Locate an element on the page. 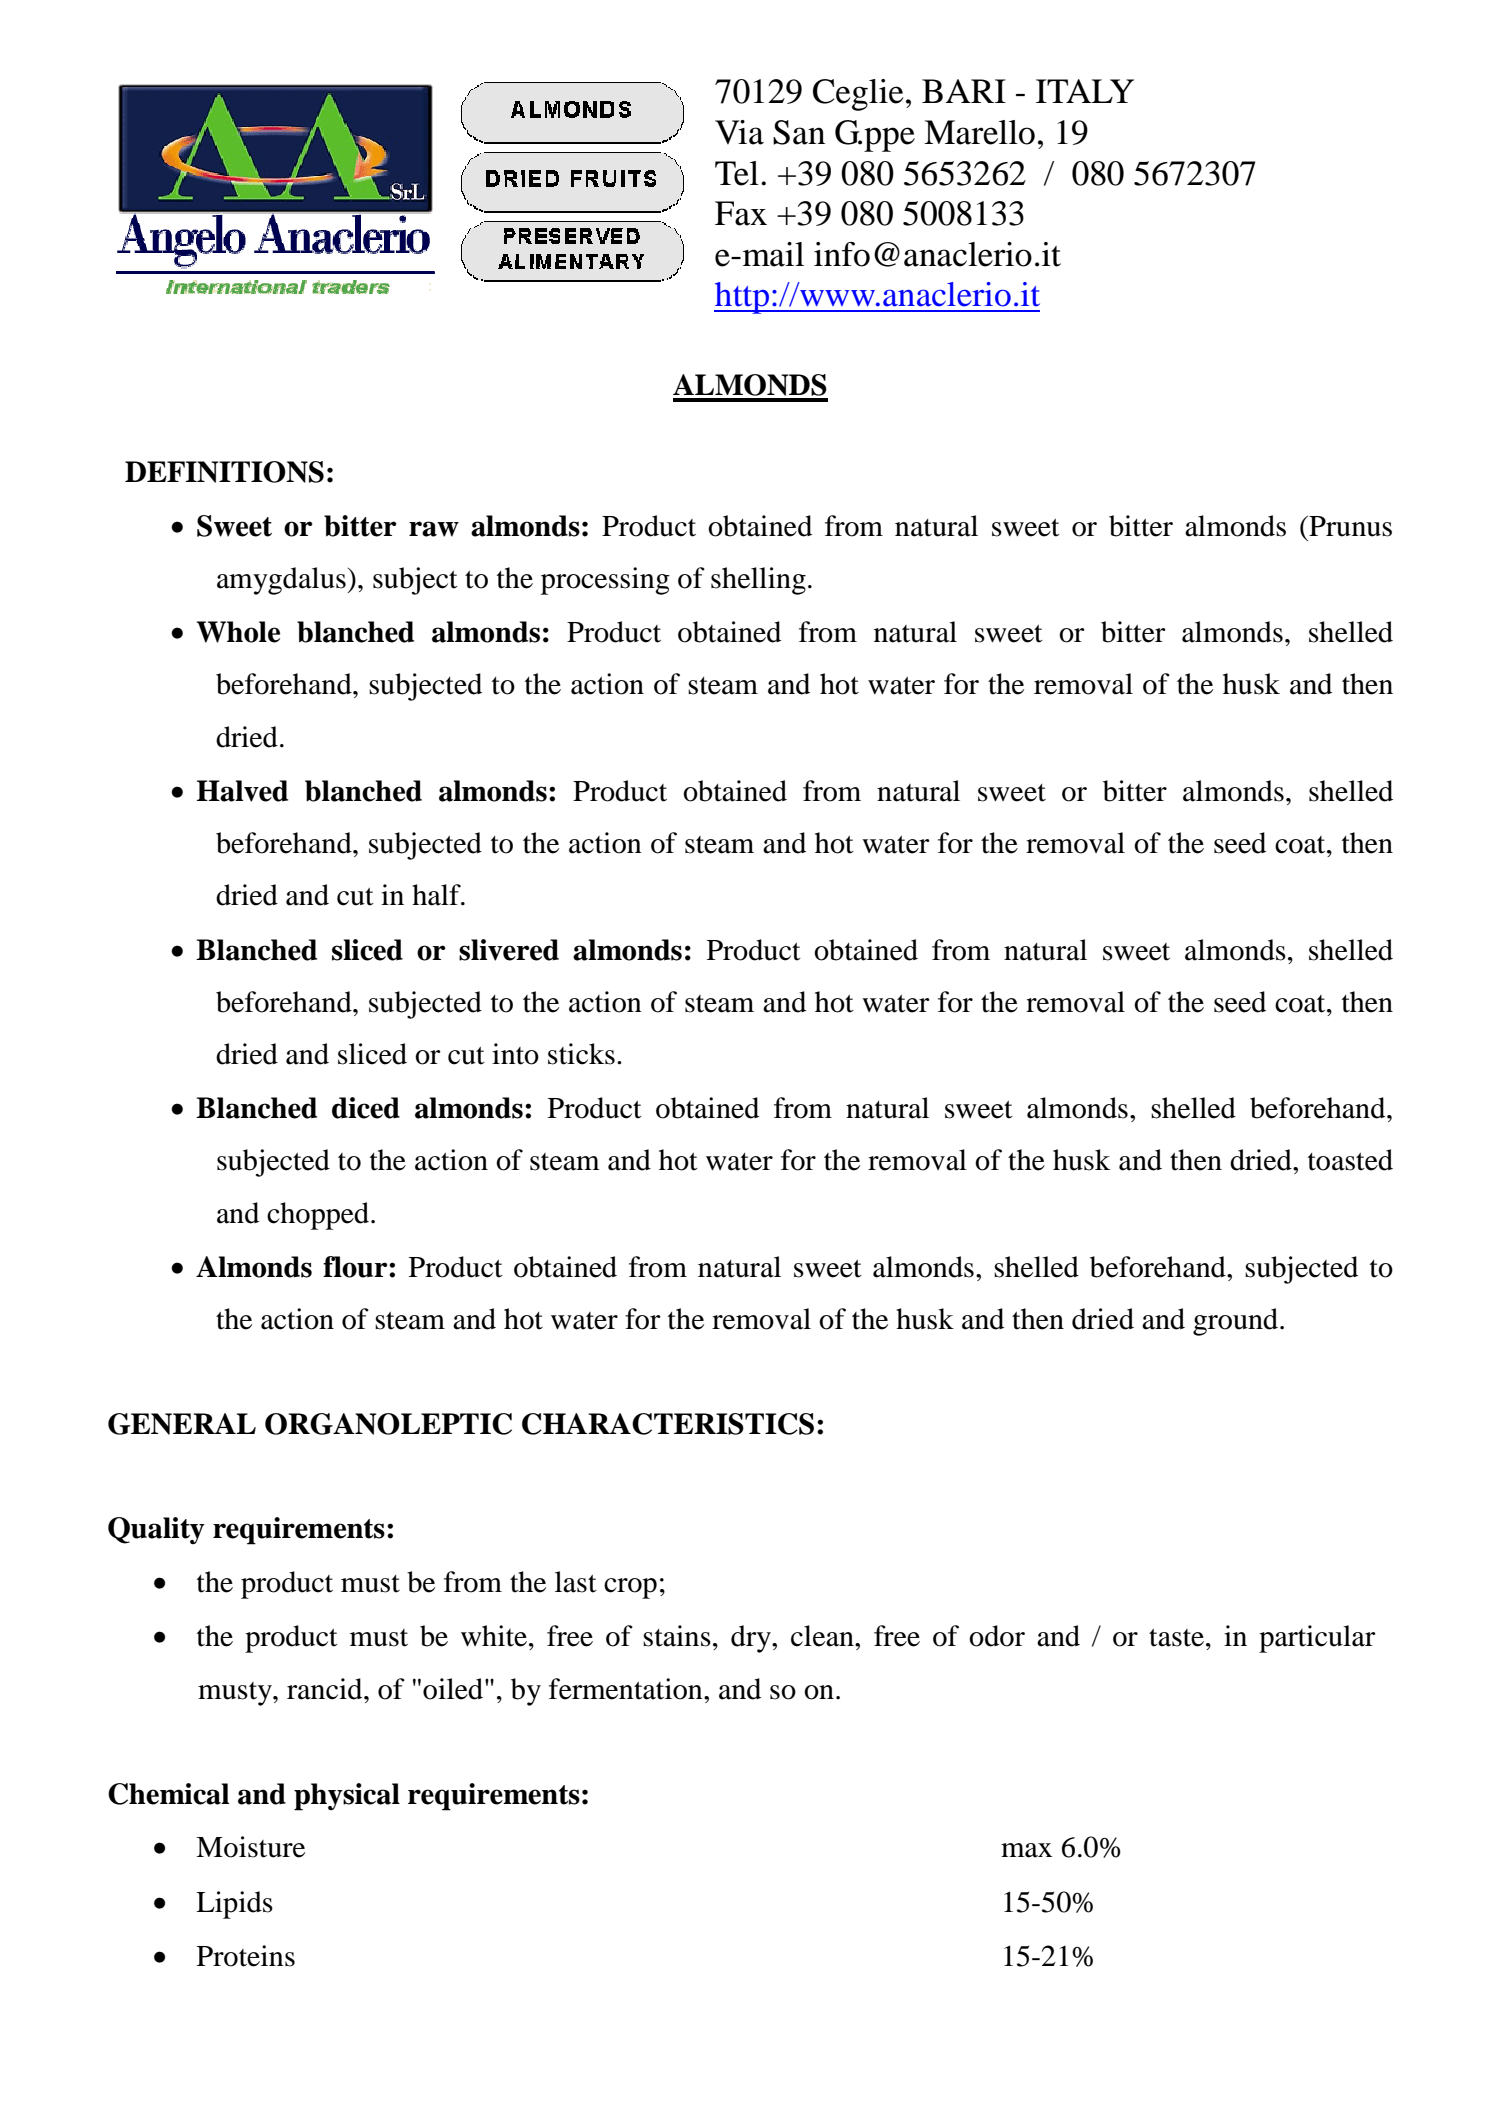 The width and height of the page is (1500, 2122). Via is located at coordinates (739, 132).
